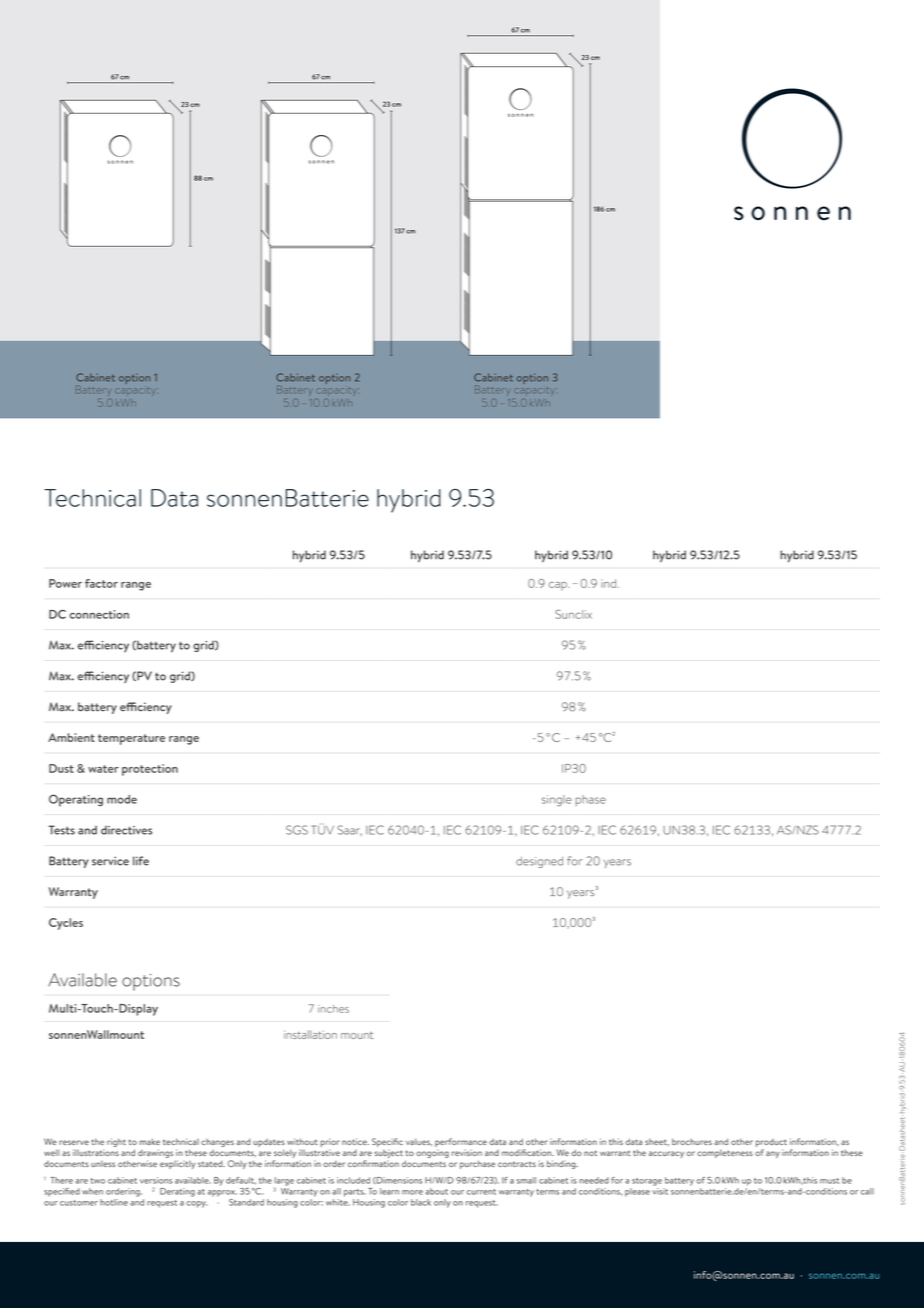 The width and height of the page is (924, 1308). I want to click on connection, so click(99, 614).
